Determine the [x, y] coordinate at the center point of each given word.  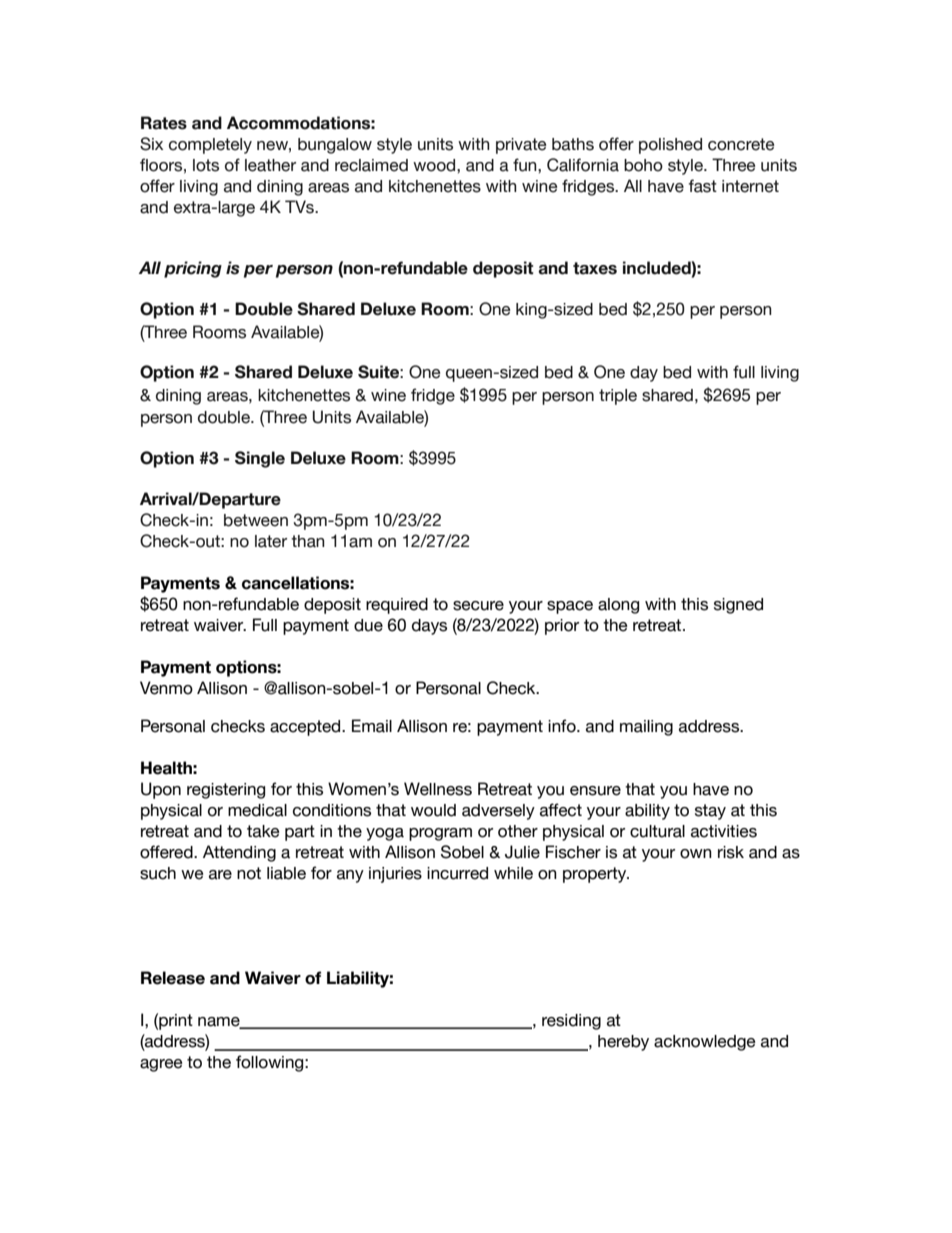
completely [210, 146]
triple [618, 397]
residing [571, 1022]
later [271, 541]
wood [435, 165]
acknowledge [705, 1043]
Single [260, 459]
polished [670, 146]
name [220, 1023]
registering [226, 791]
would [433, 810]
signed [738, 606]
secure [478, 606]
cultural [657, 831]
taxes [595, 268]
